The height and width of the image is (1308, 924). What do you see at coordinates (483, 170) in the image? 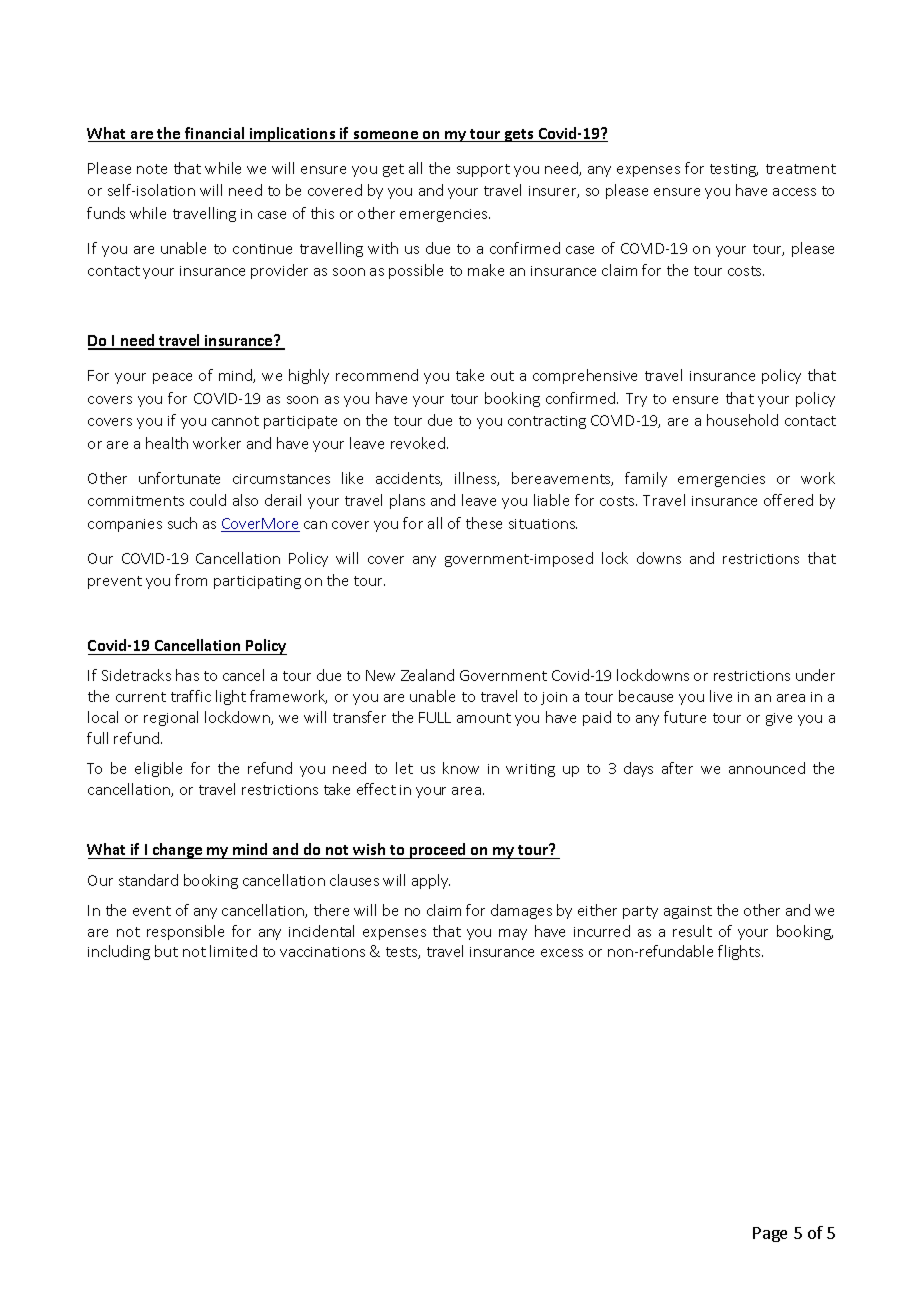
I see `support` at bounding box center [483, 170].
